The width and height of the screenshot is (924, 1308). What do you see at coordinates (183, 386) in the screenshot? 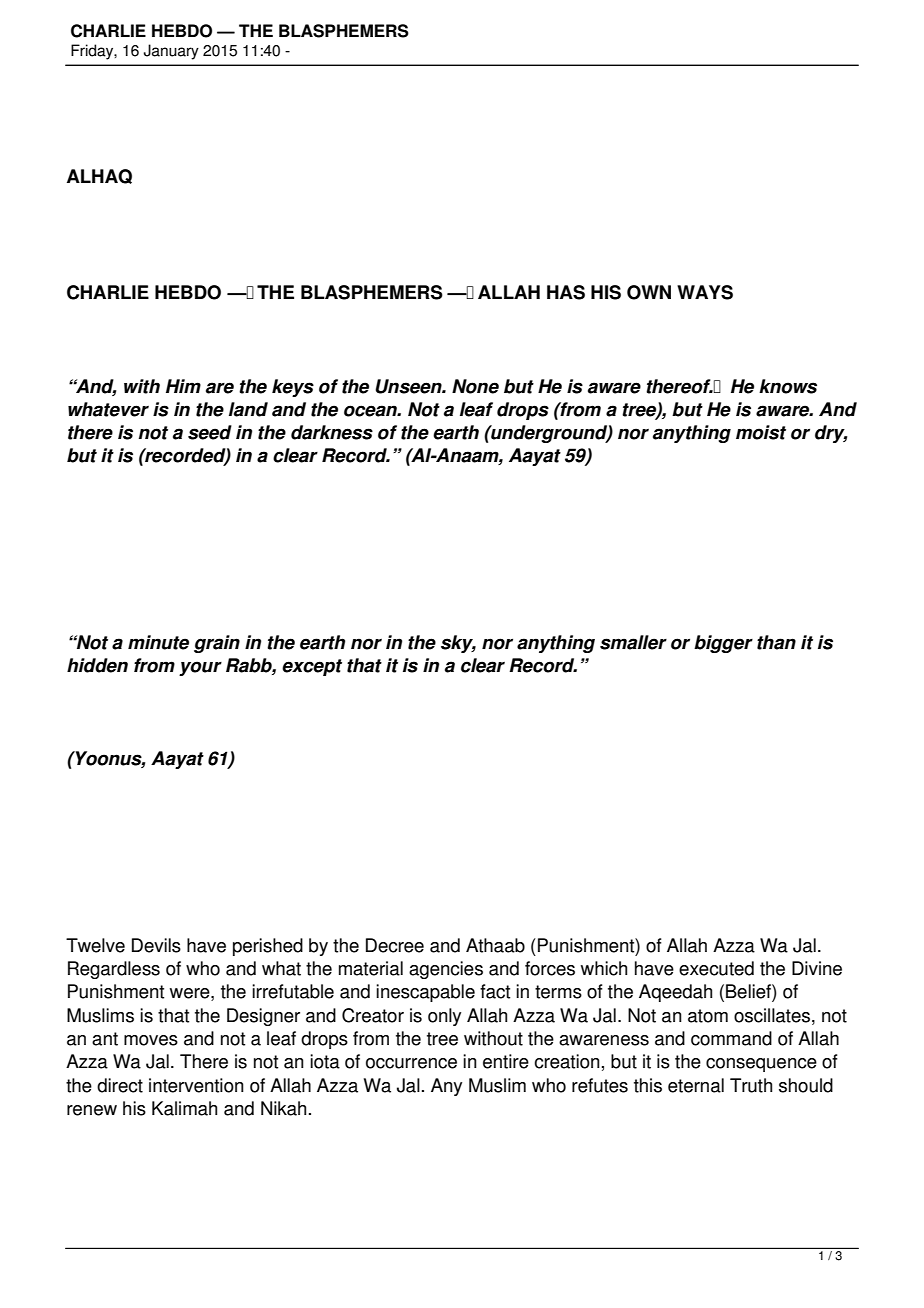
I see `Him` at bounding box center [183, 386].
